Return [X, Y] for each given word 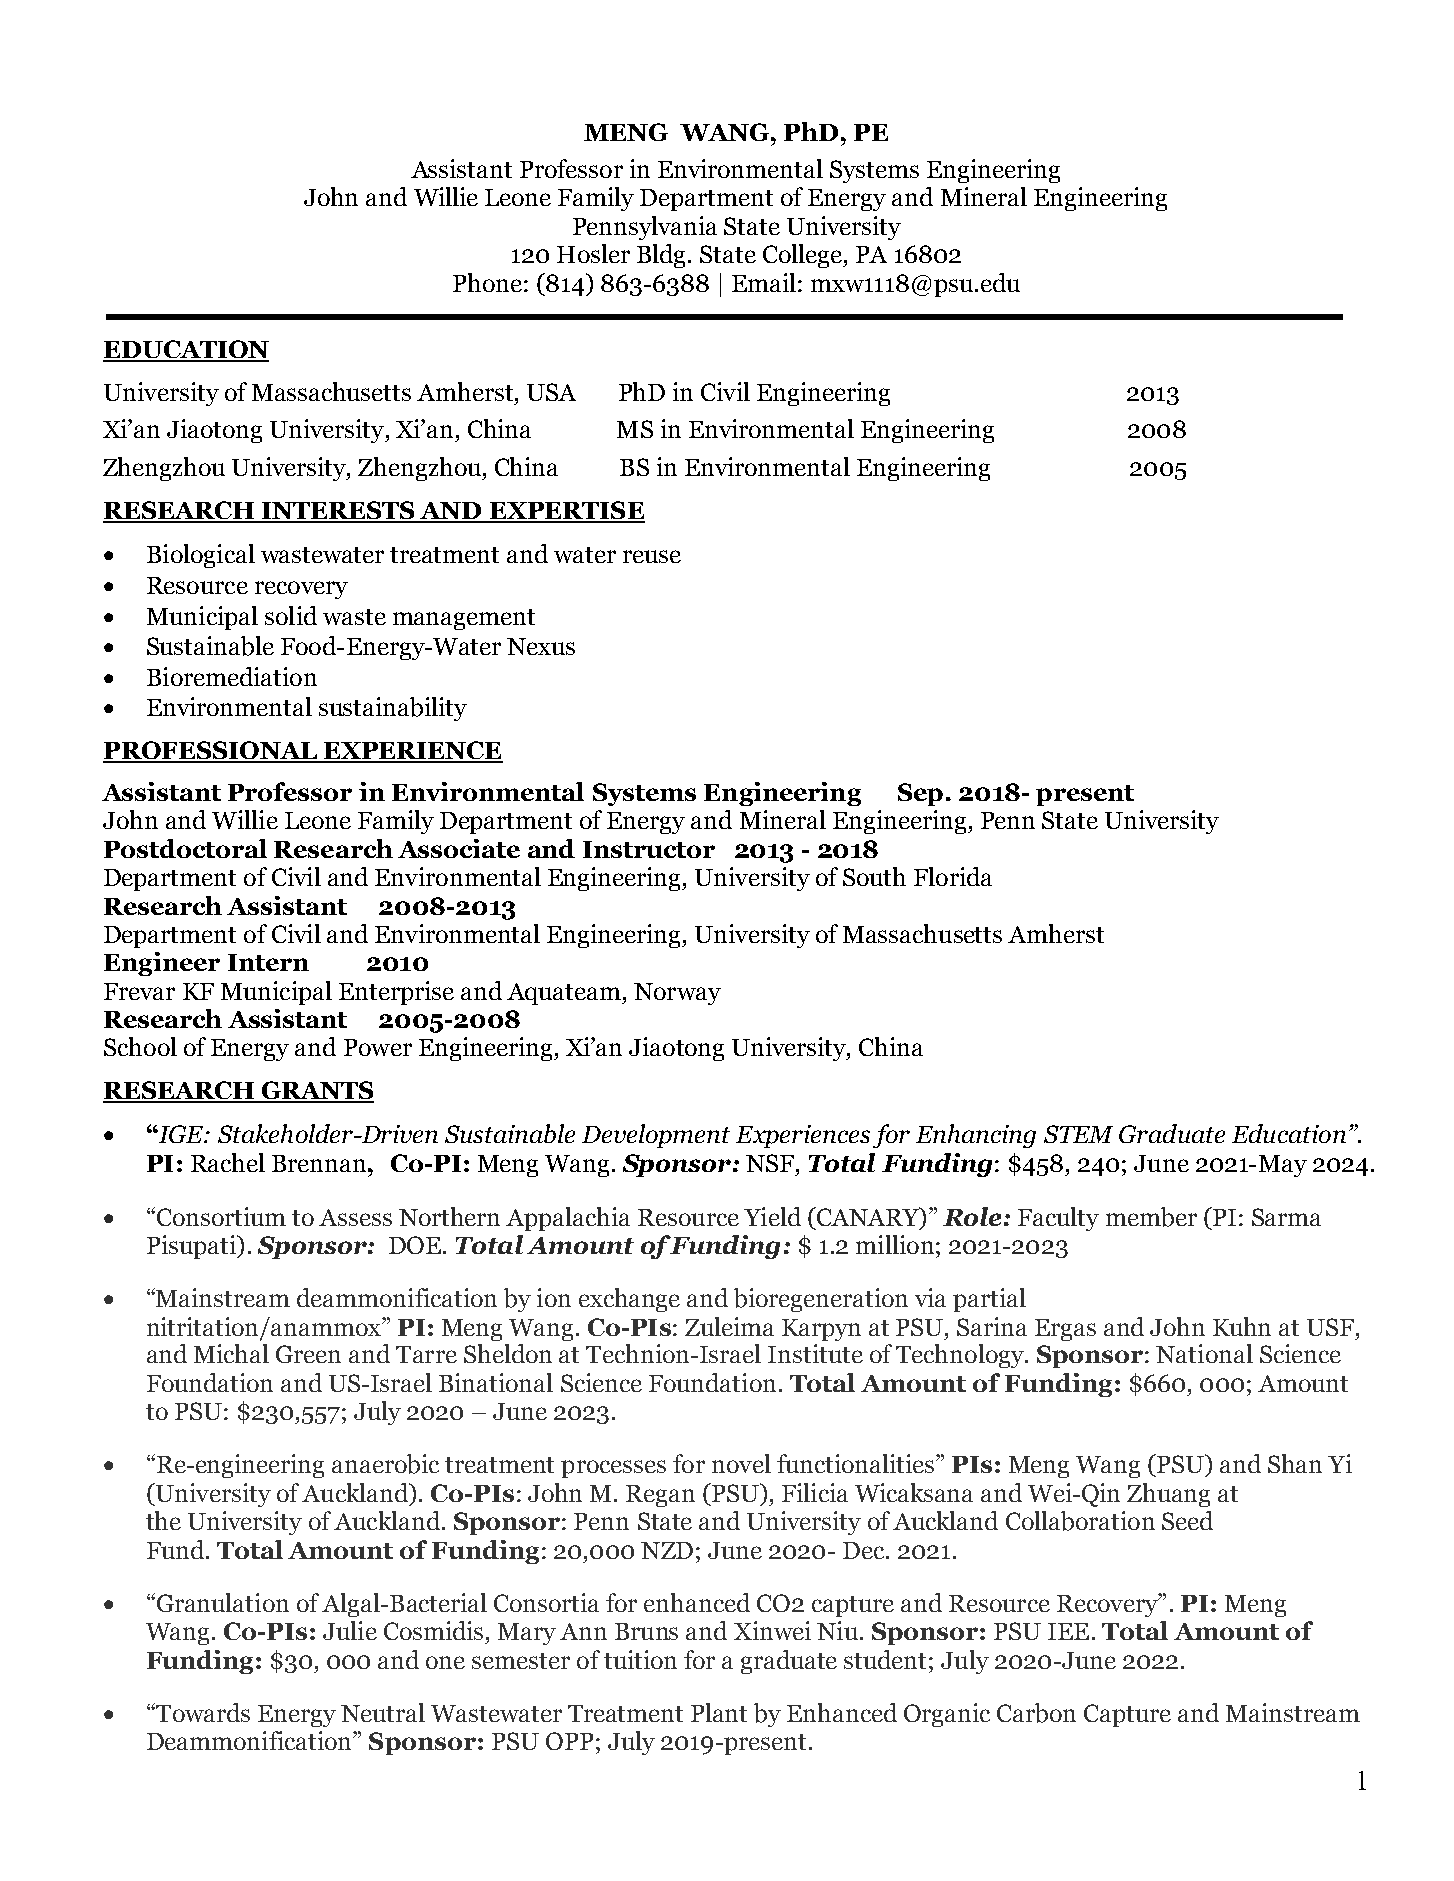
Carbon [1036, 1713]
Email [764, 282]
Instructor [649, 849]
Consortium [221, 1216]
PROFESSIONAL [211, 751]
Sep [920, 794]
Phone [487, 282]
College [803, 256]
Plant [719, 1712]
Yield [772, 1216]
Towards [202, 1712]
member [1151, 1217]
